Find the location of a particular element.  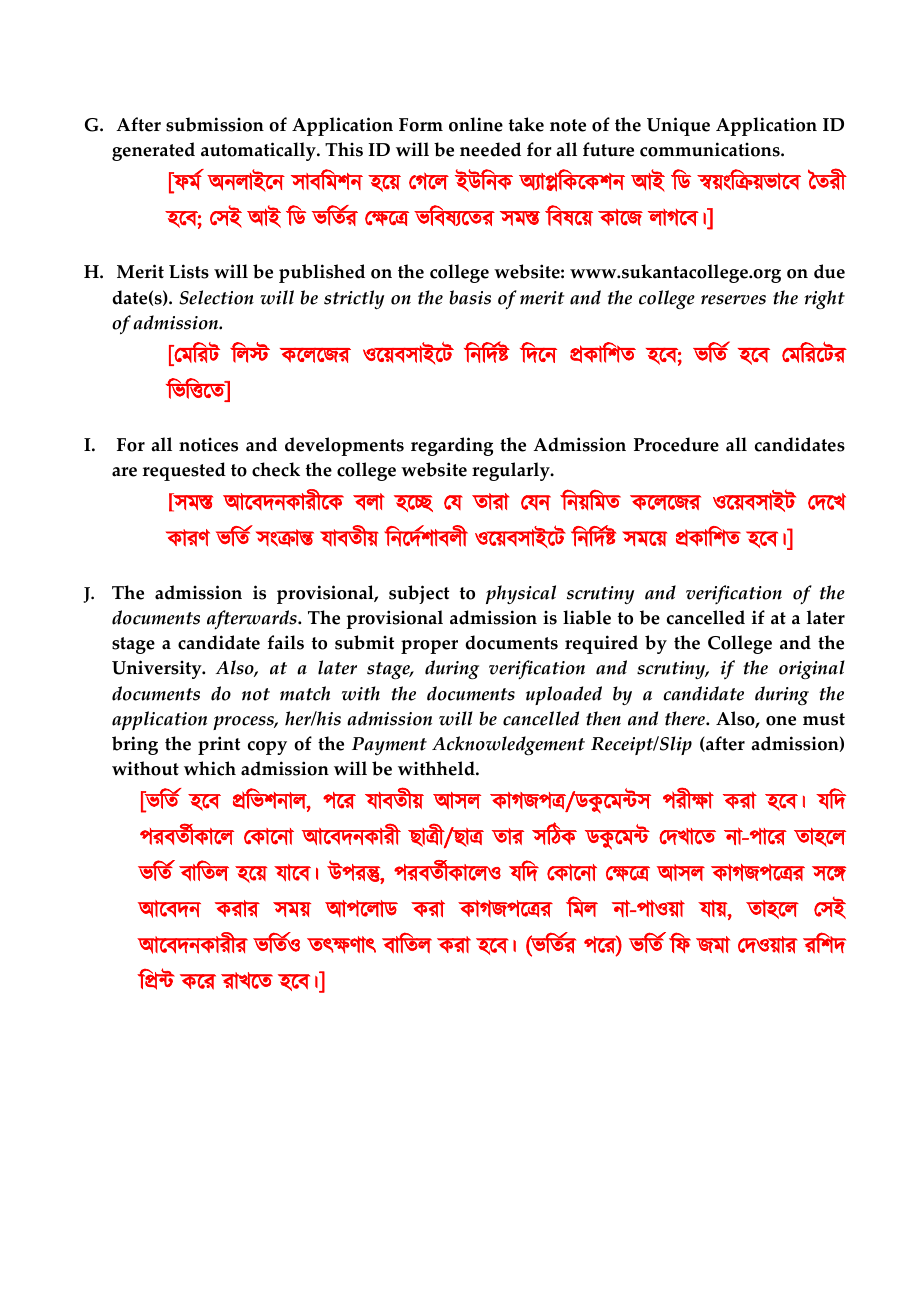

regarding is located at coordinates (452, 446).
